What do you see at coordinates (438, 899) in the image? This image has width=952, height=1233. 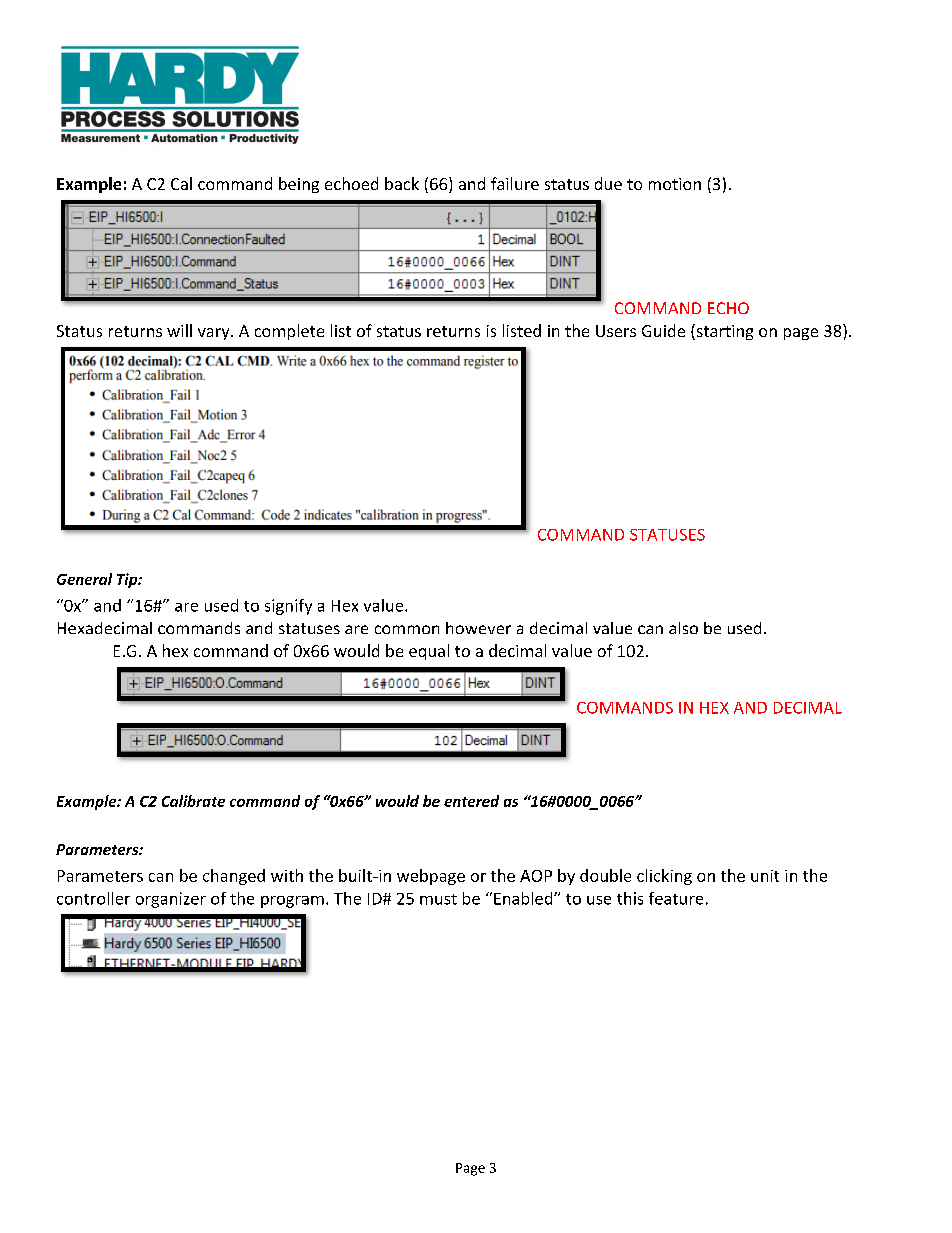 I see `must` at bounding box center [438, 899].
